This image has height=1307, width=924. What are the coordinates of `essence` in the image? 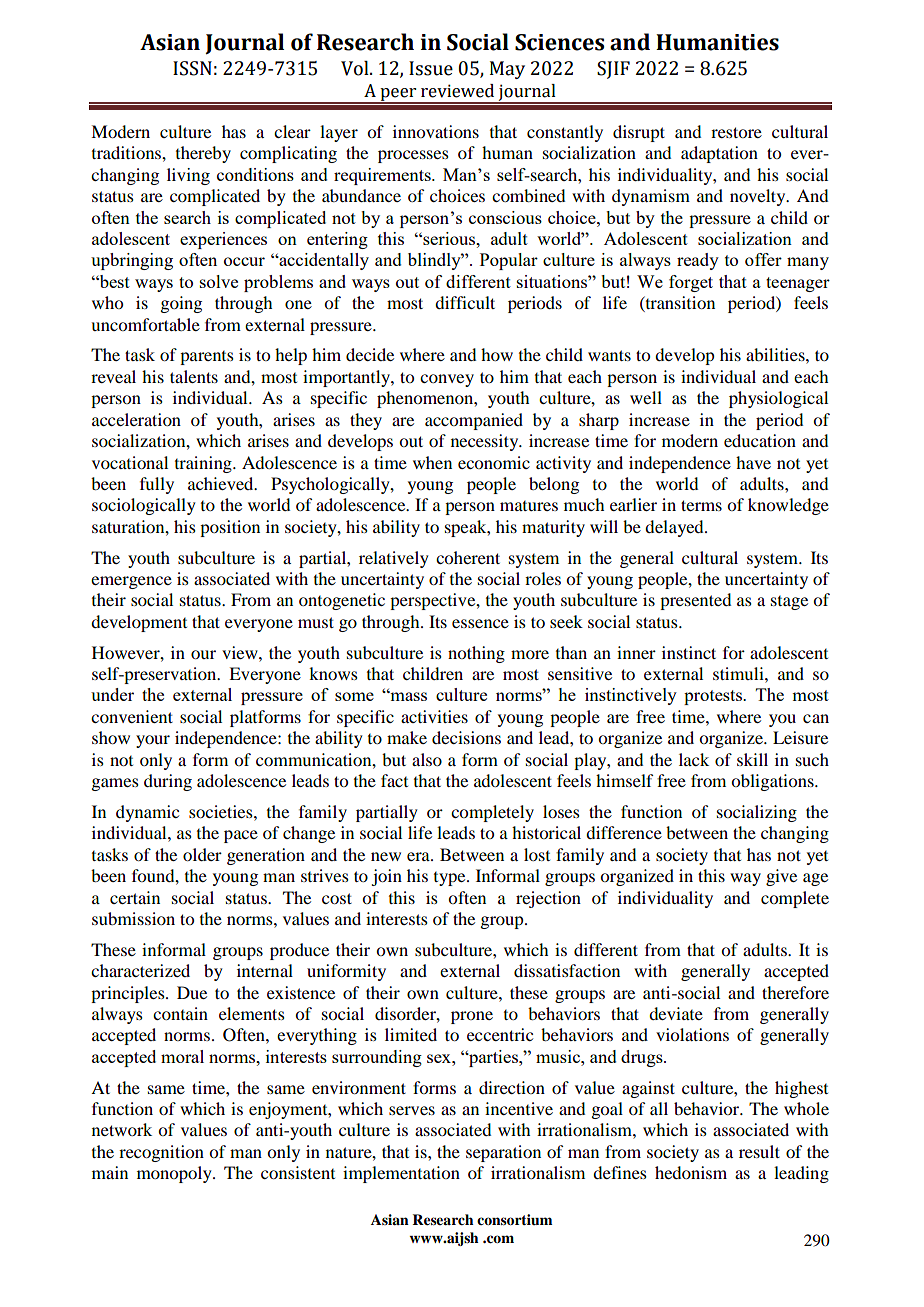 It's located at (480, 623).
